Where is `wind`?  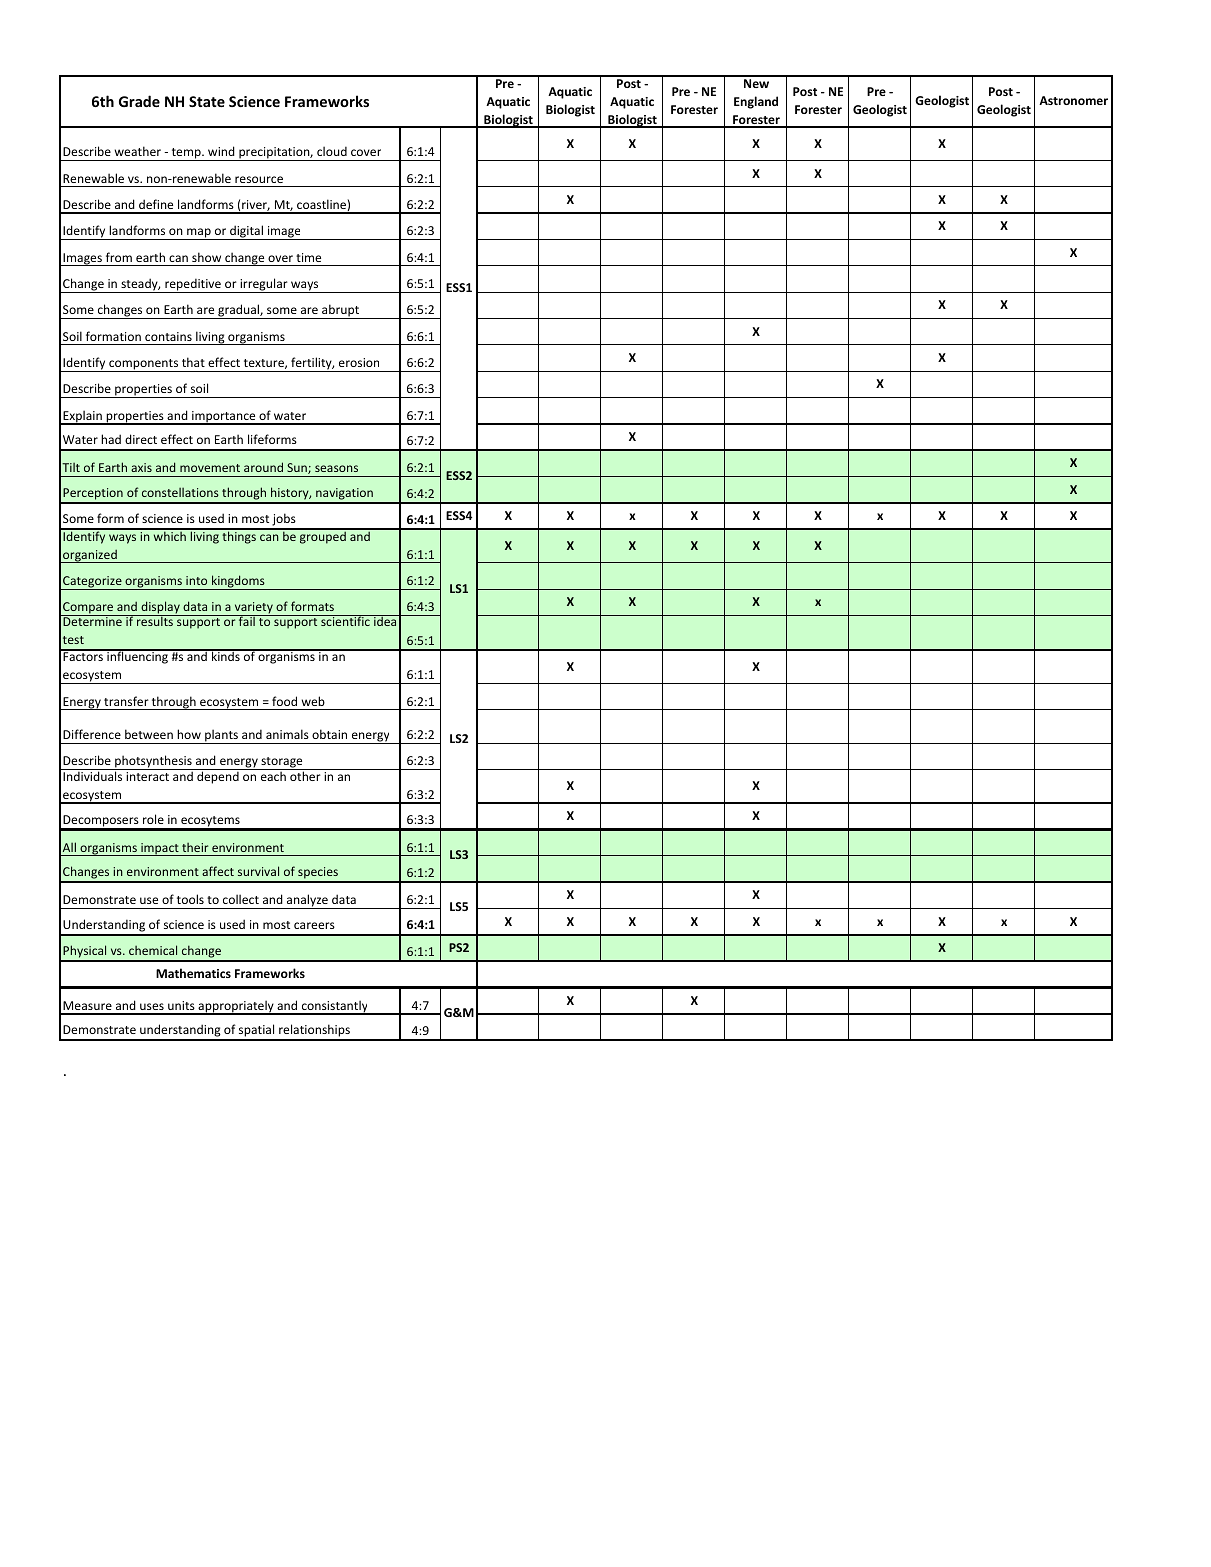 wind is located at coordinates (221, 151).
